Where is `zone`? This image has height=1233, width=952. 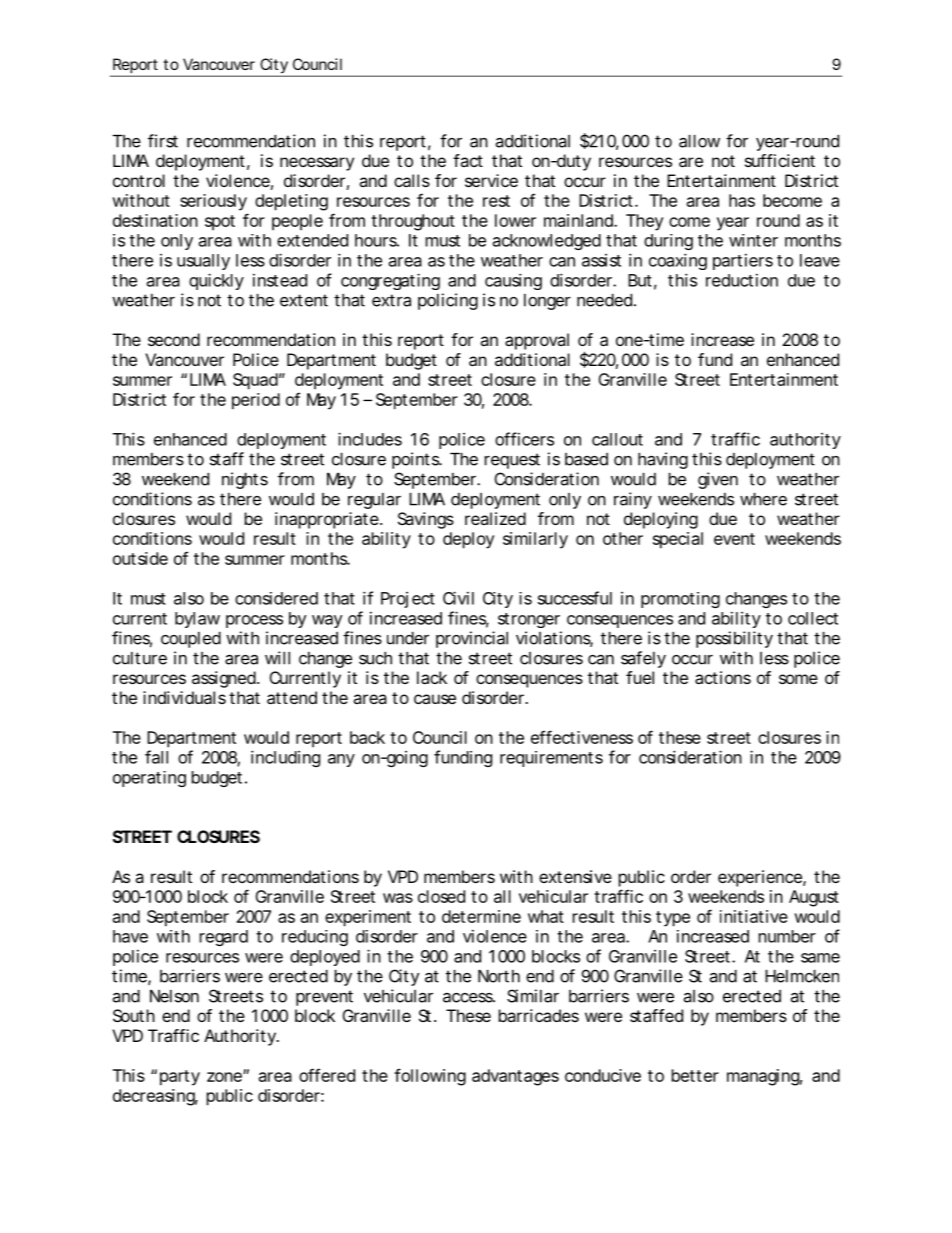 zone is located at coordinates (225, 1077).
